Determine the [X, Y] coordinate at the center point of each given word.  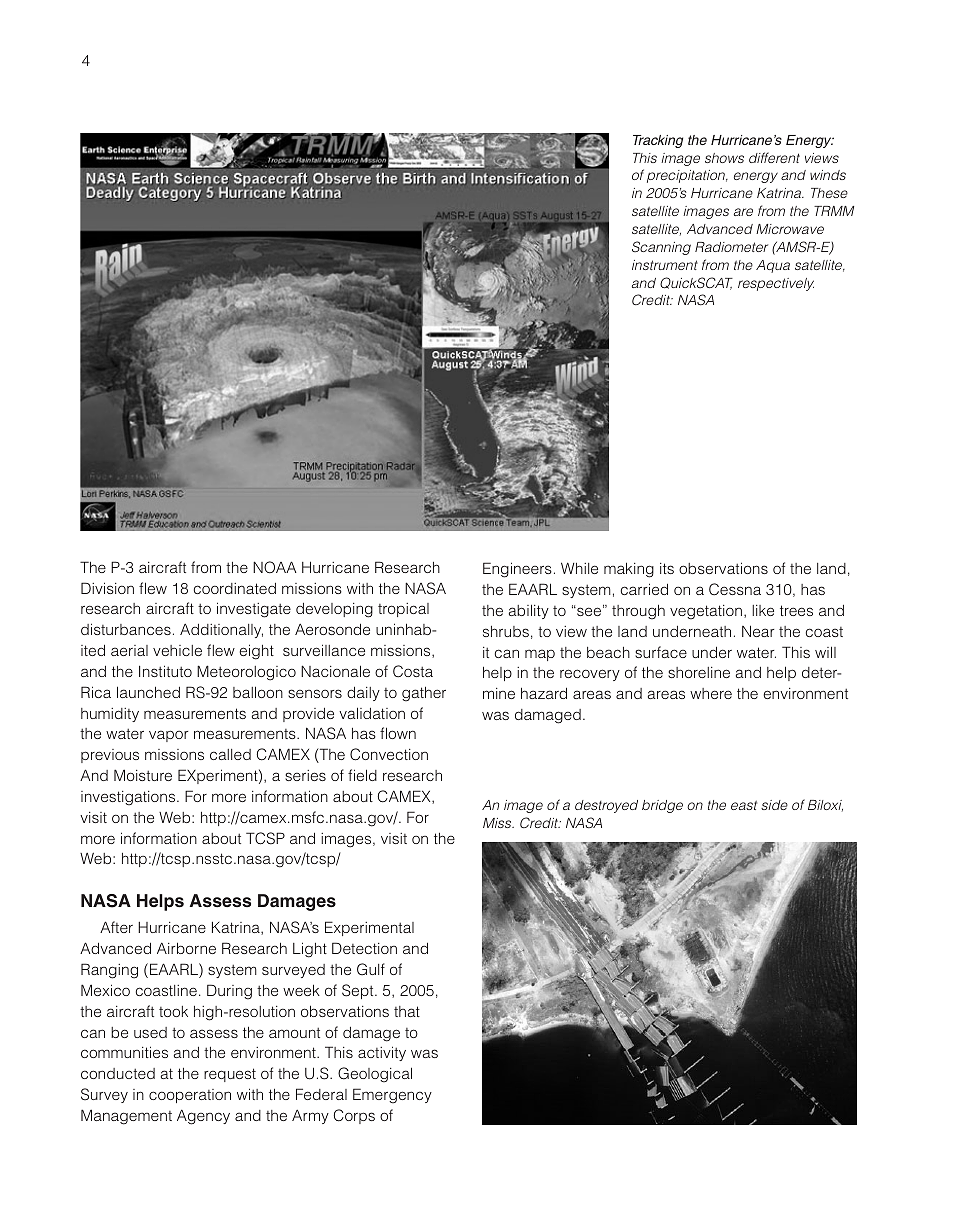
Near [758, 631]
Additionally [221, 630]
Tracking [658, 141]
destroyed [606, 806]
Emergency [392, 1096]
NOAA [275, 567]
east [744, 805]
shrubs [506, 631]
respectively [776, 284]
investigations [129, 798]
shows [724, 158]
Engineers [517, 570]
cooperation [190, 1096]
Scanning [661, 248]
